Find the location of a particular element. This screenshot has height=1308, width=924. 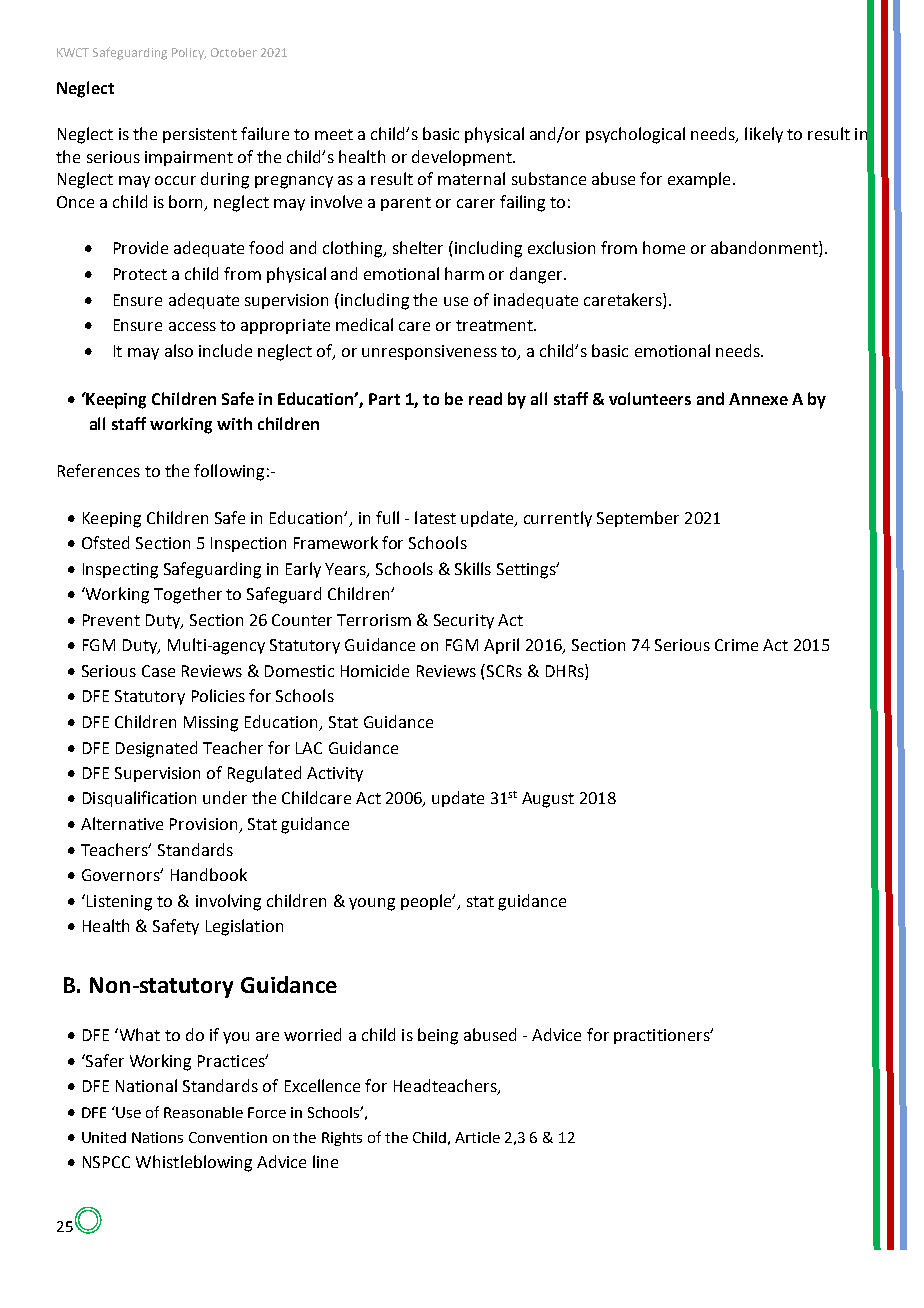

Part is located at coordinates (384, 399).
